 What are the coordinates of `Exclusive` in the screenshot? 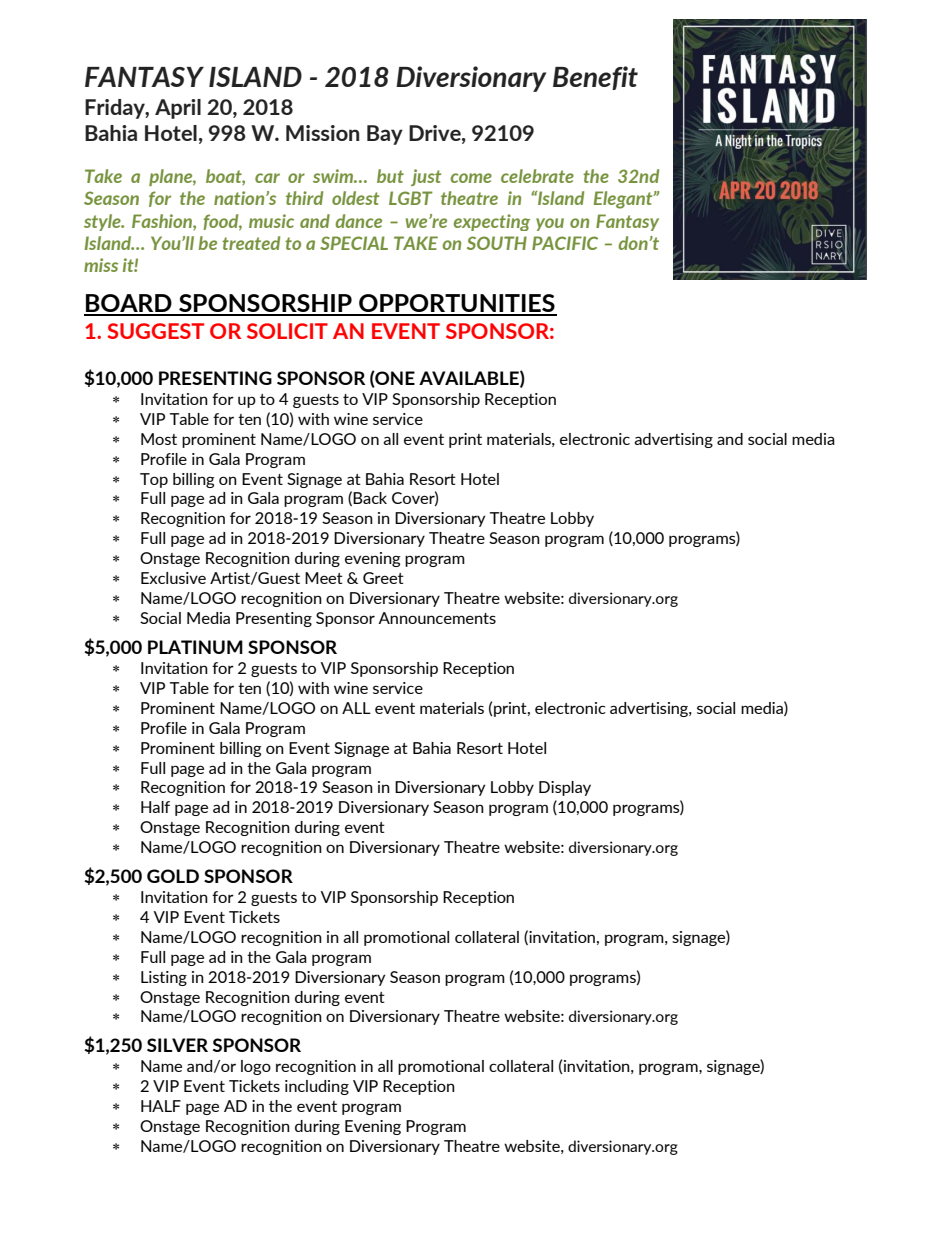 It's located at (173, 578).
